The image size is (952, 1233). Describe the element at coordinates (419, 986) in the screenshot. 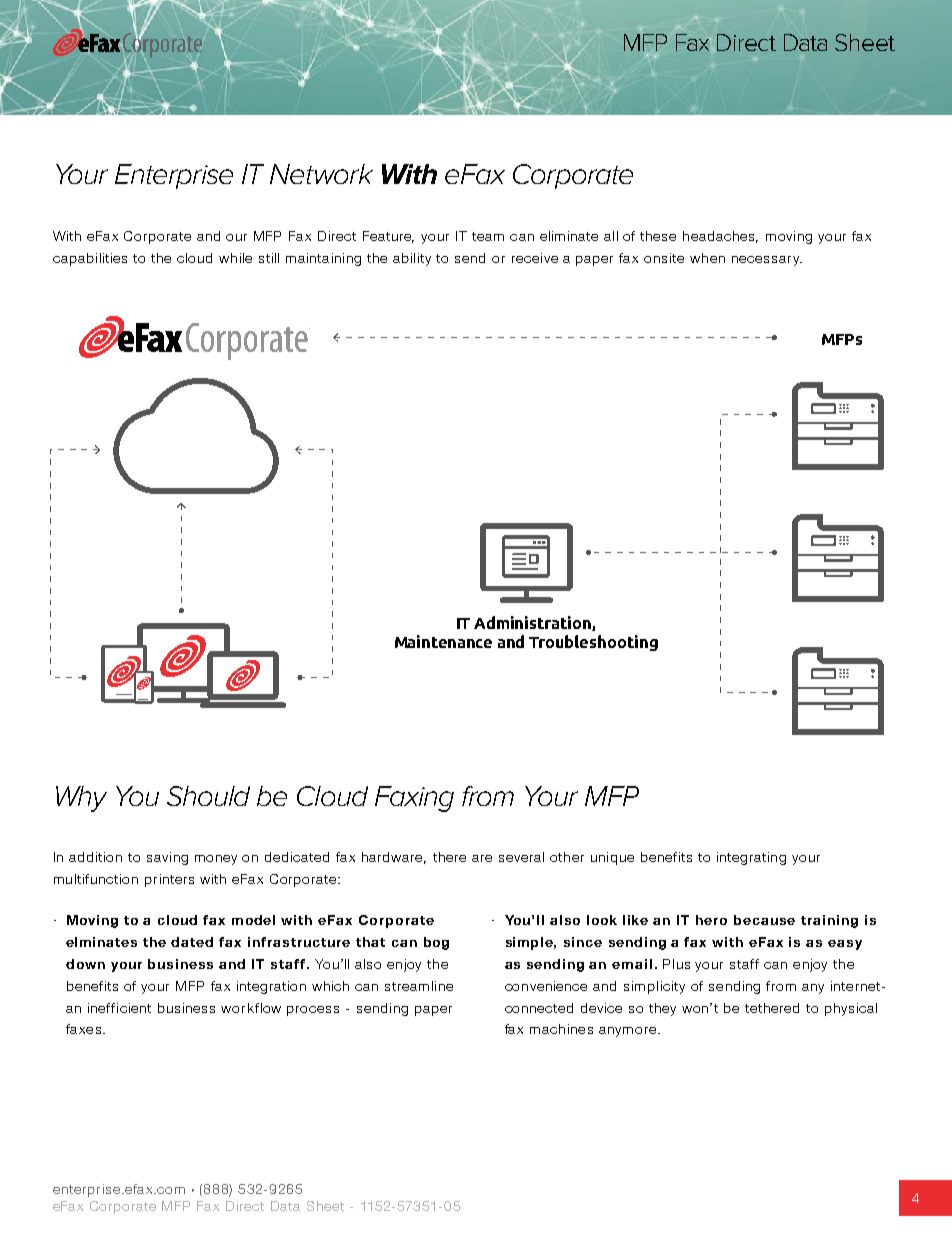

I see `streamline` at that location.
